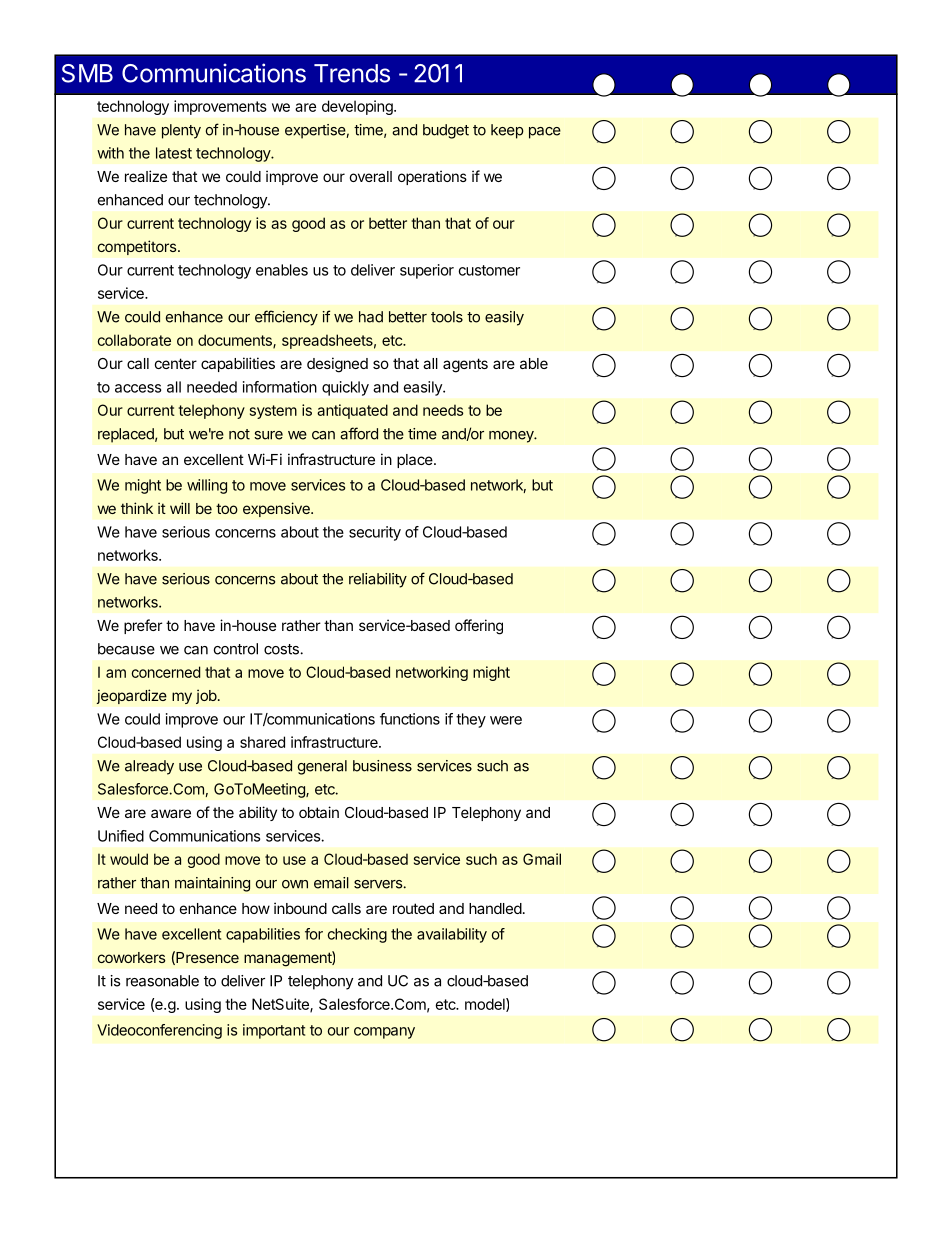 This screenshot has height=1233, width=952. What do you see at coordinates (507, 131) in the screenshot?
I see `keep` at bounding box center [507, 131].
